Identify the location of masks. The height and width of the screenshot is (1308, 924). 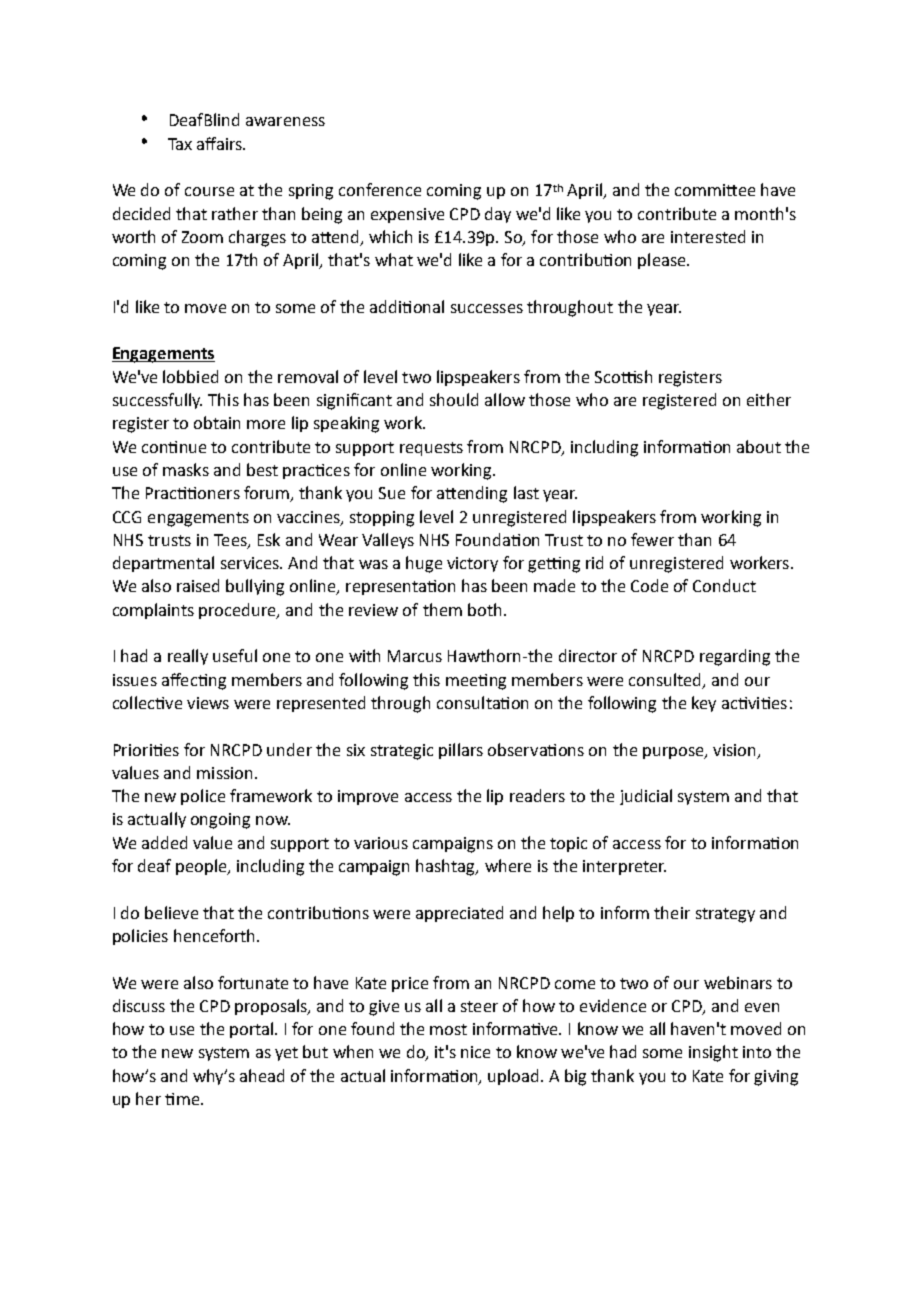
(186, 469).
